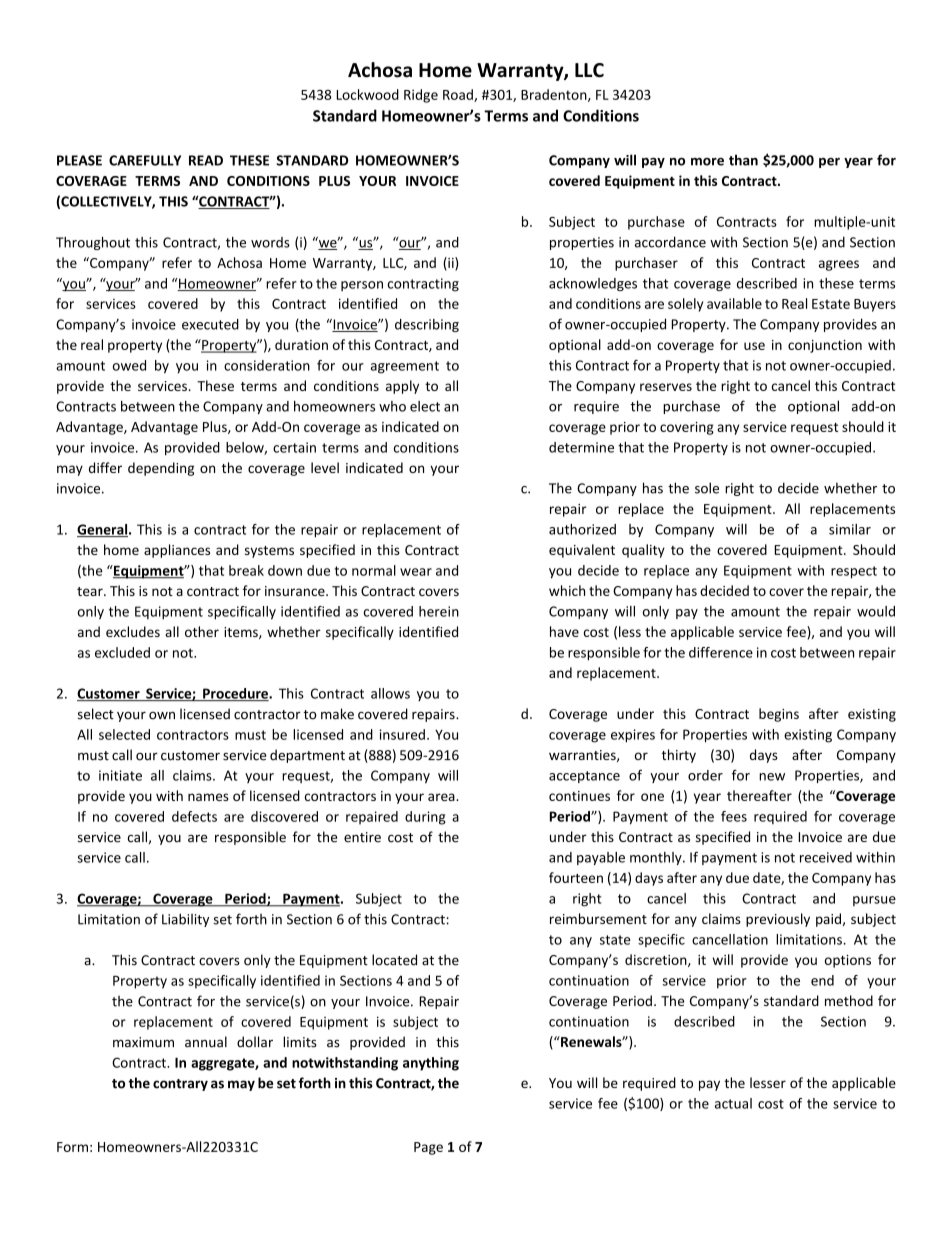  I want to click on names, so click(208, 797).
